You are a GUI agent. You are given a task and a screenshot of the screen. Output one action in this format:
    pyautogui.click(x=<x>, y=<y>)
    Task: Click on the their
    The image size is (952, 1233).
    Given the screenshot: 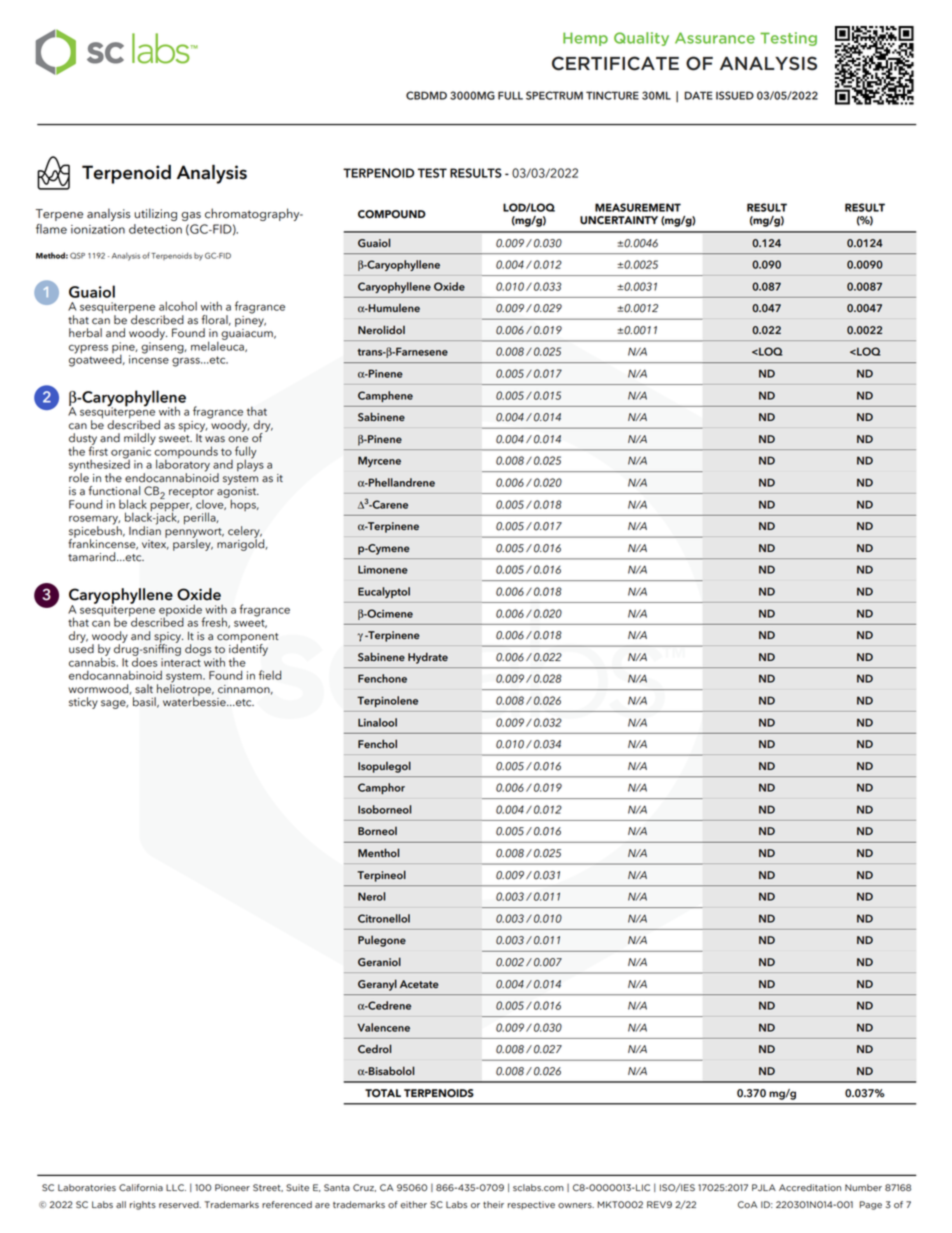 What is the action you would take?
    pyautogui.click(x=493, y=1205)
